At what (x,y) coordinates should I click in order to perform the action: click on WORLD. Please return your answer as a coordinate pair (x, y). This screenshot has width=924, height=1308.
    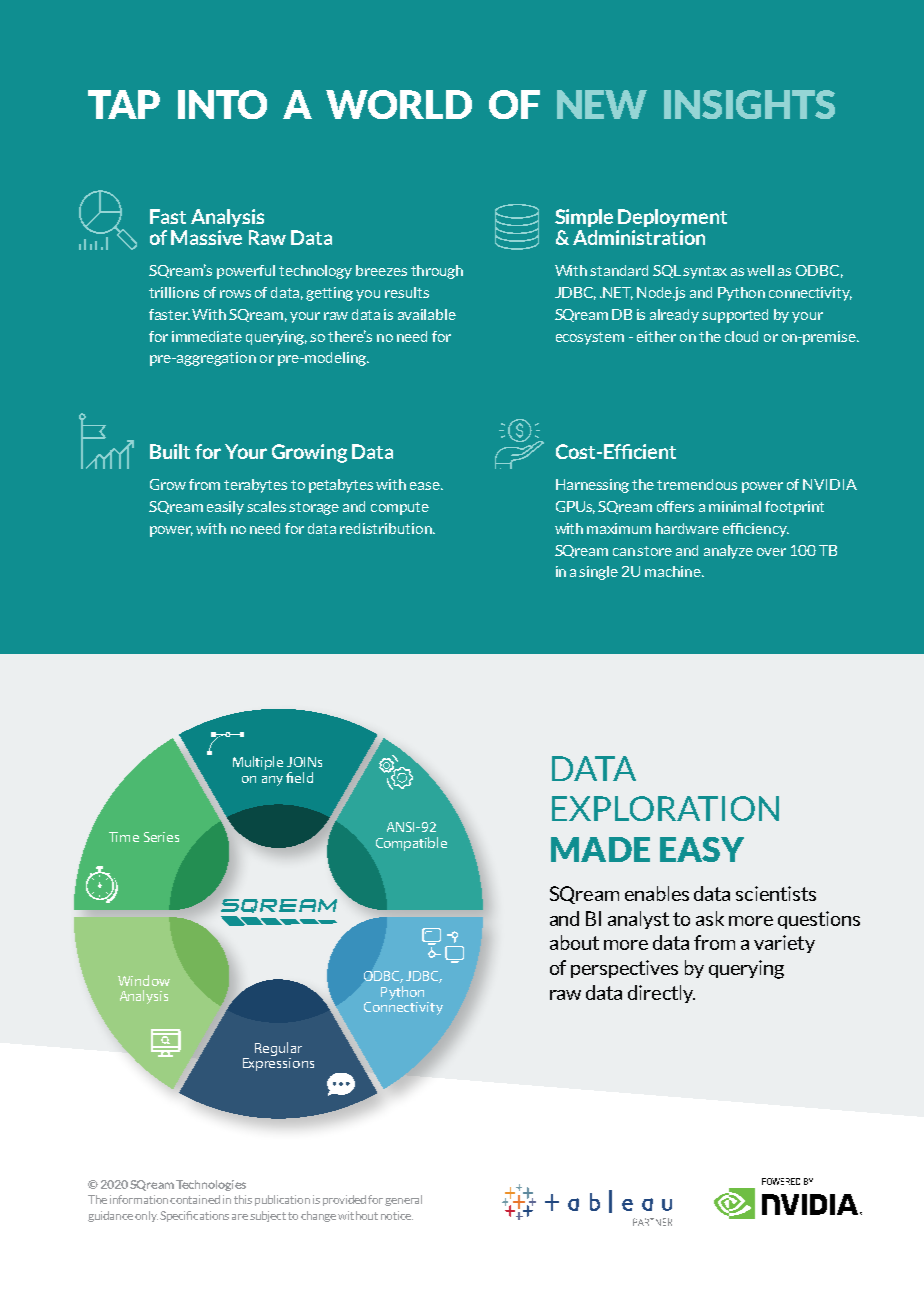
    Looking at the image, I should click on (399, 104).
